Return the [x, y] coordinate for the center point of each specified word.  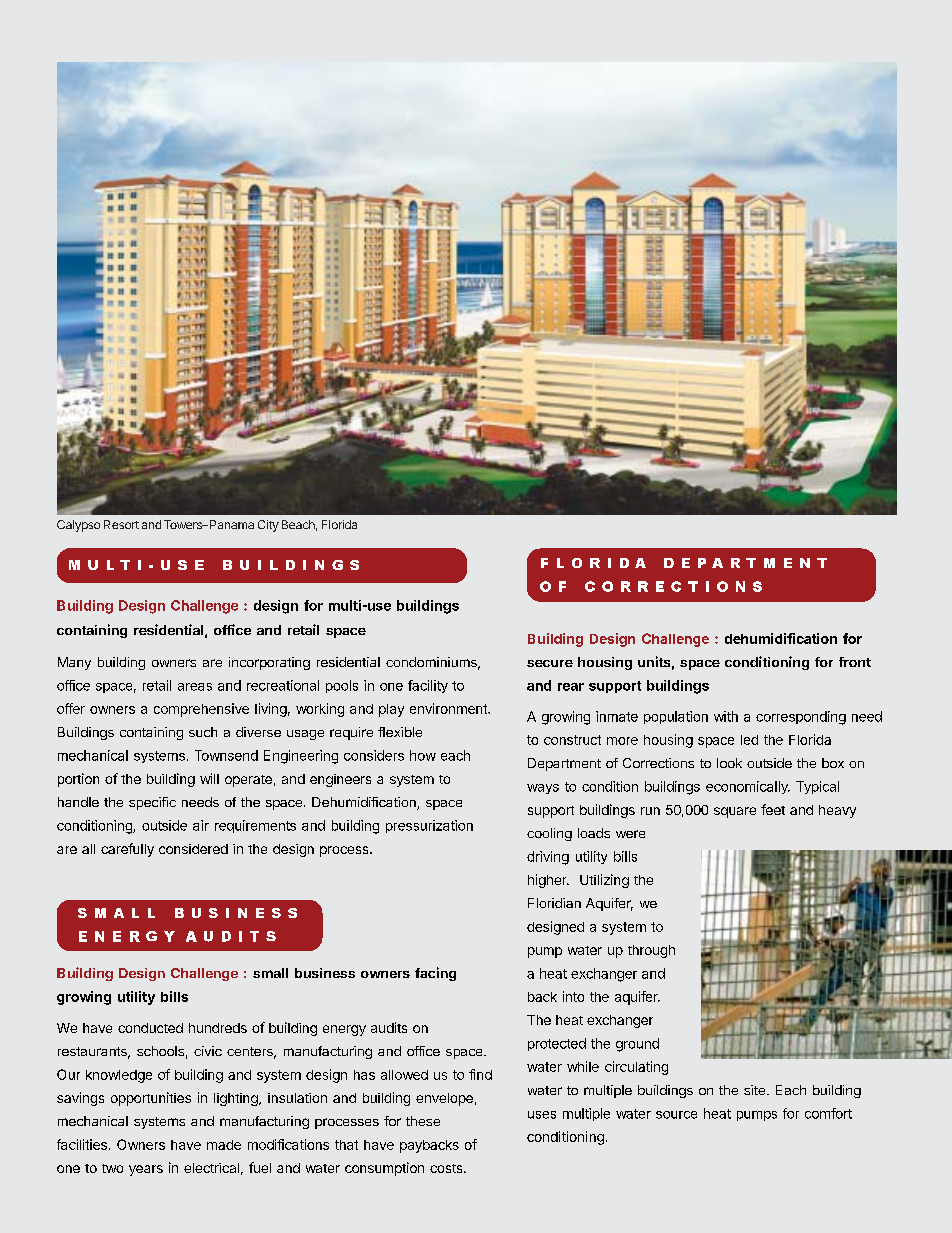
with [726, 716]
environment [449, 708]
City [268, 526]
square [735, 812]
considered [193, 849]
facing [435, 974]
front [855, 662]
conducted [150, 1028]
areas [195, 687]
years [146, 1170]
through [651, 951]
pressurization [429, 826]
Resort [121, 524]
